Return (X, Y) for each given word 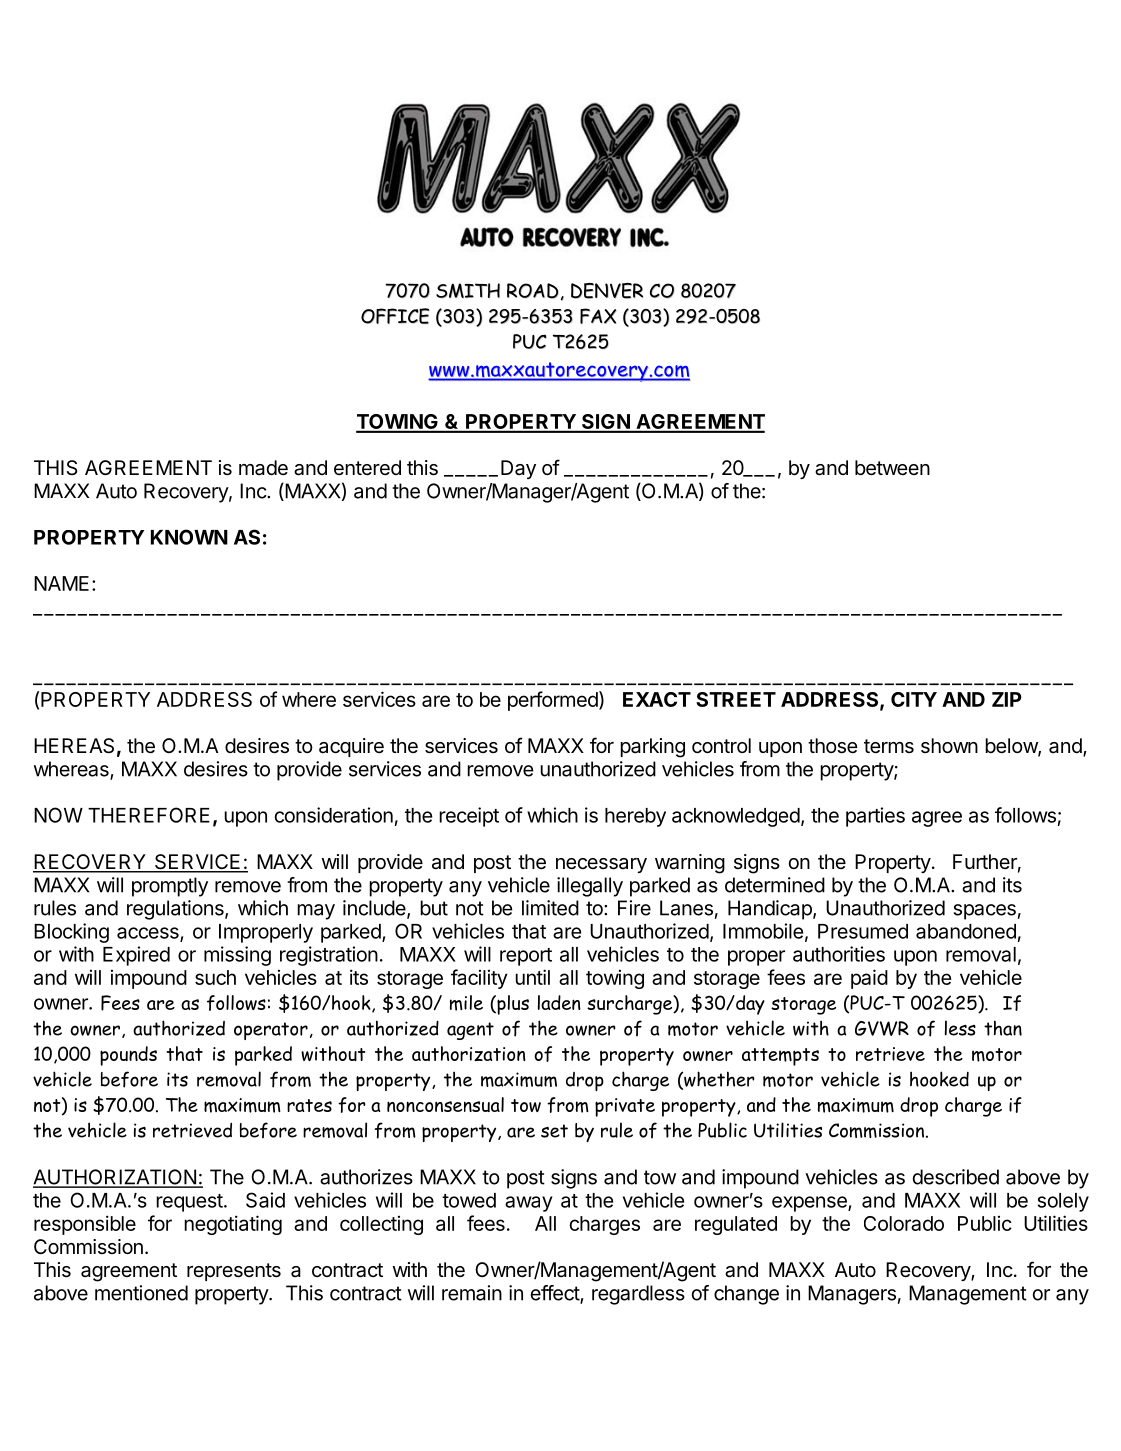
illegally (590, 887)
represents (234, 1272)
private (625, 1107)
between (892, 468)
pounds (128, 1056)
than (1003, 1028)
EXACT (657, 699)
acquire (351, 747)
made (263, 468)
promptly (170, 887)
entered (367, 467)
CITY (914, 699)
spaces (985, 912)
